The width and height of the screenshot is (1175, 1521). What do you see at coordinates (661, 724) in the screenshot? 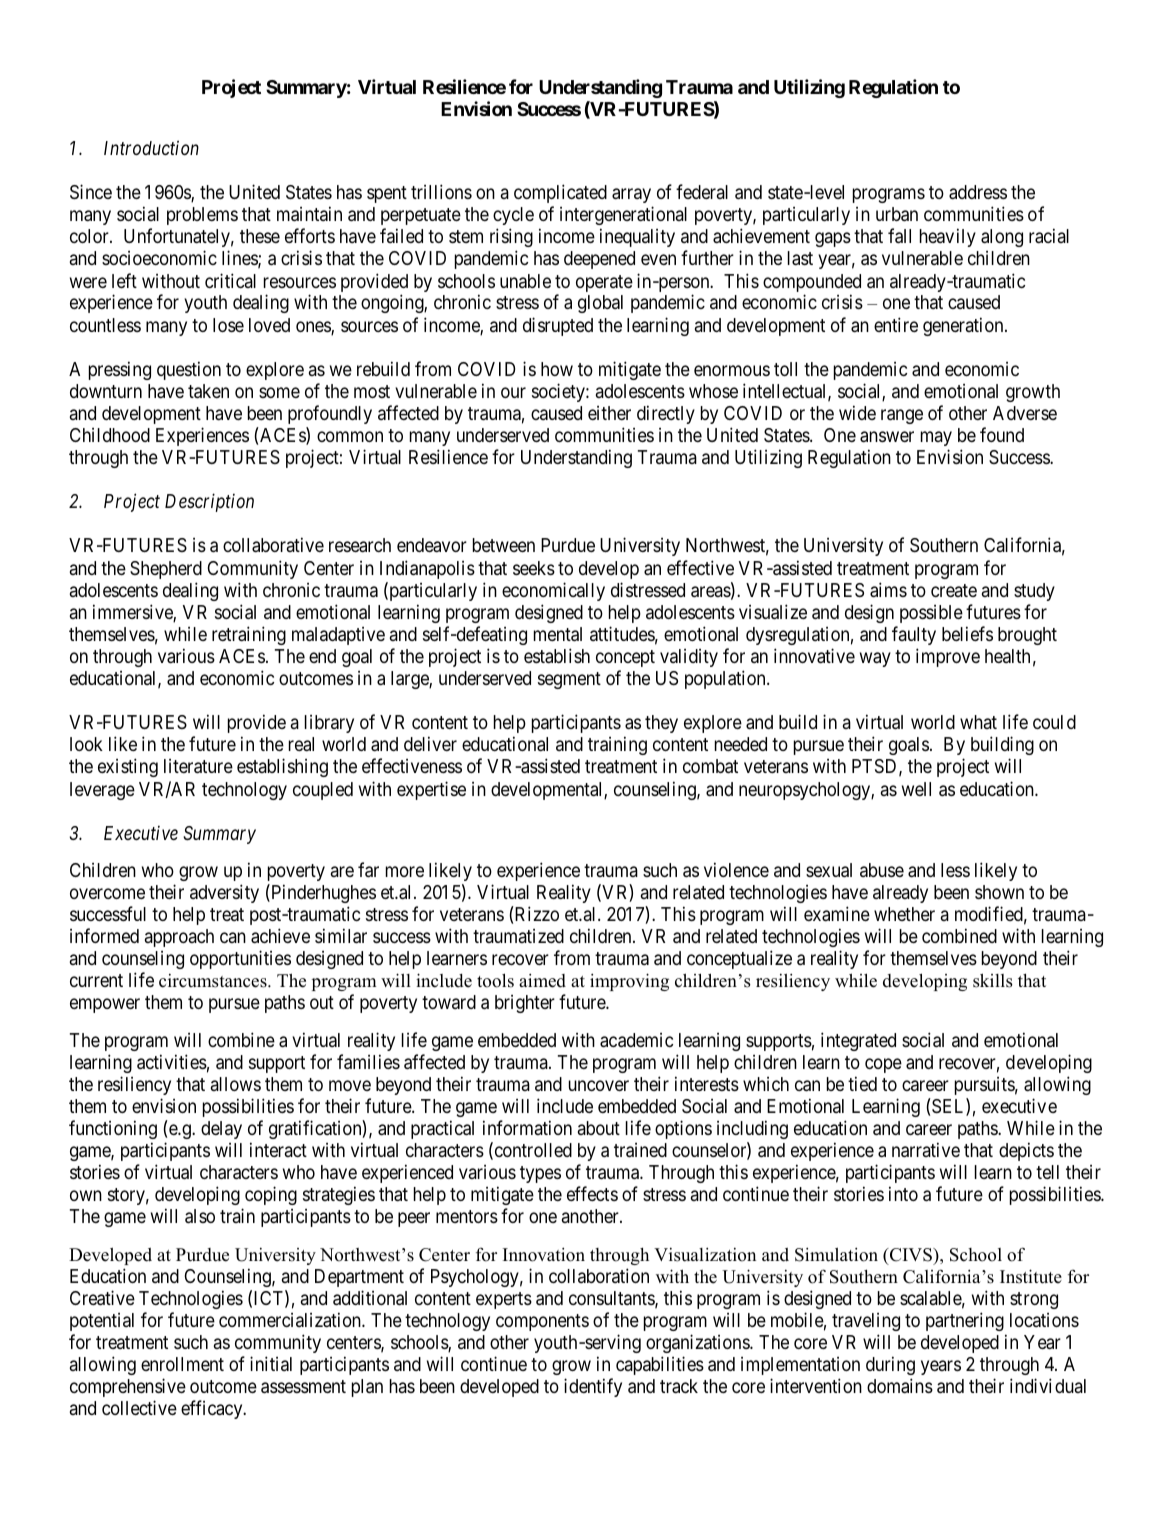
I see `they` at bounding box center [661, 724].
